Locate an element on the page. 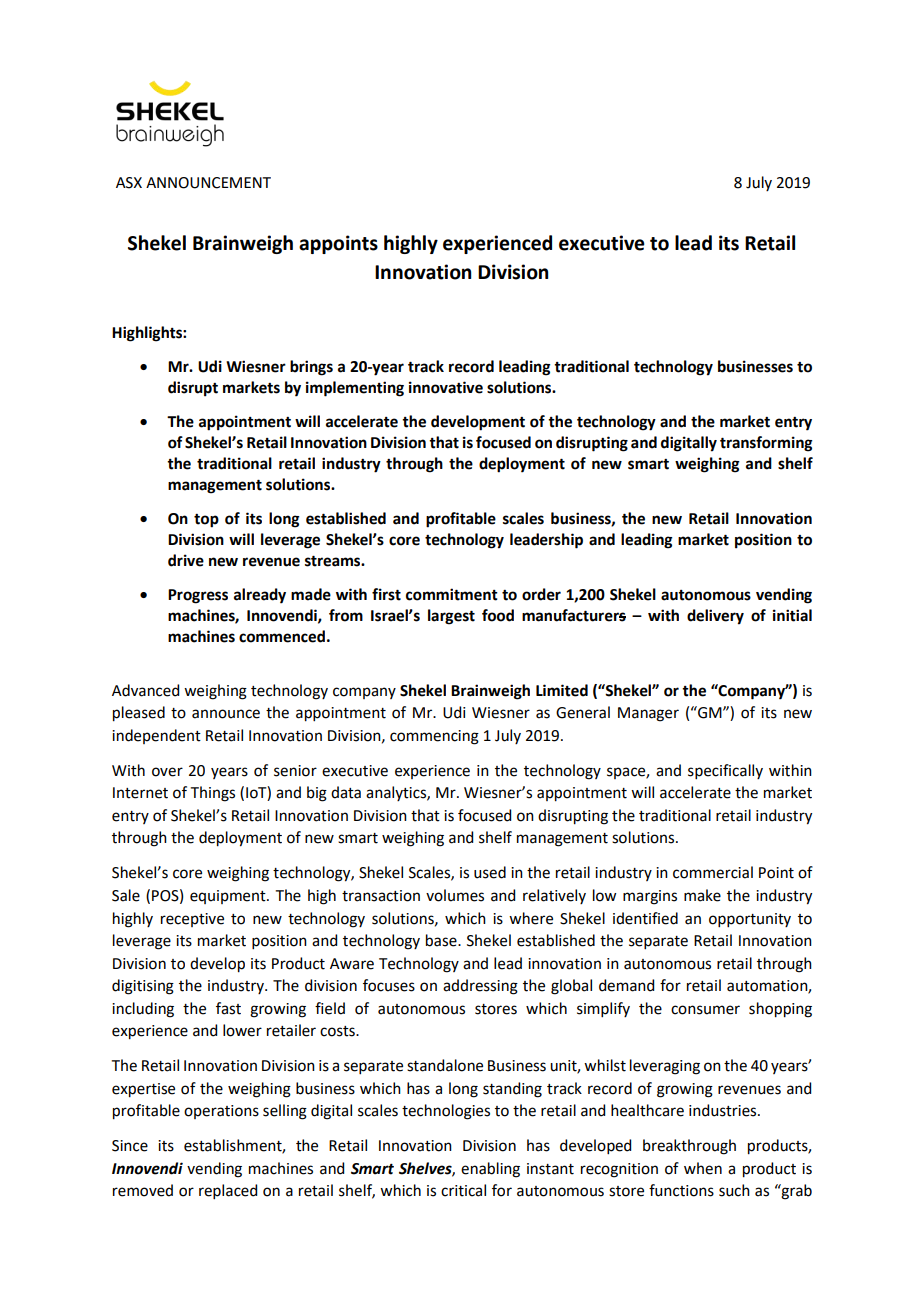  commencing is located at coordinates (434, 737).
